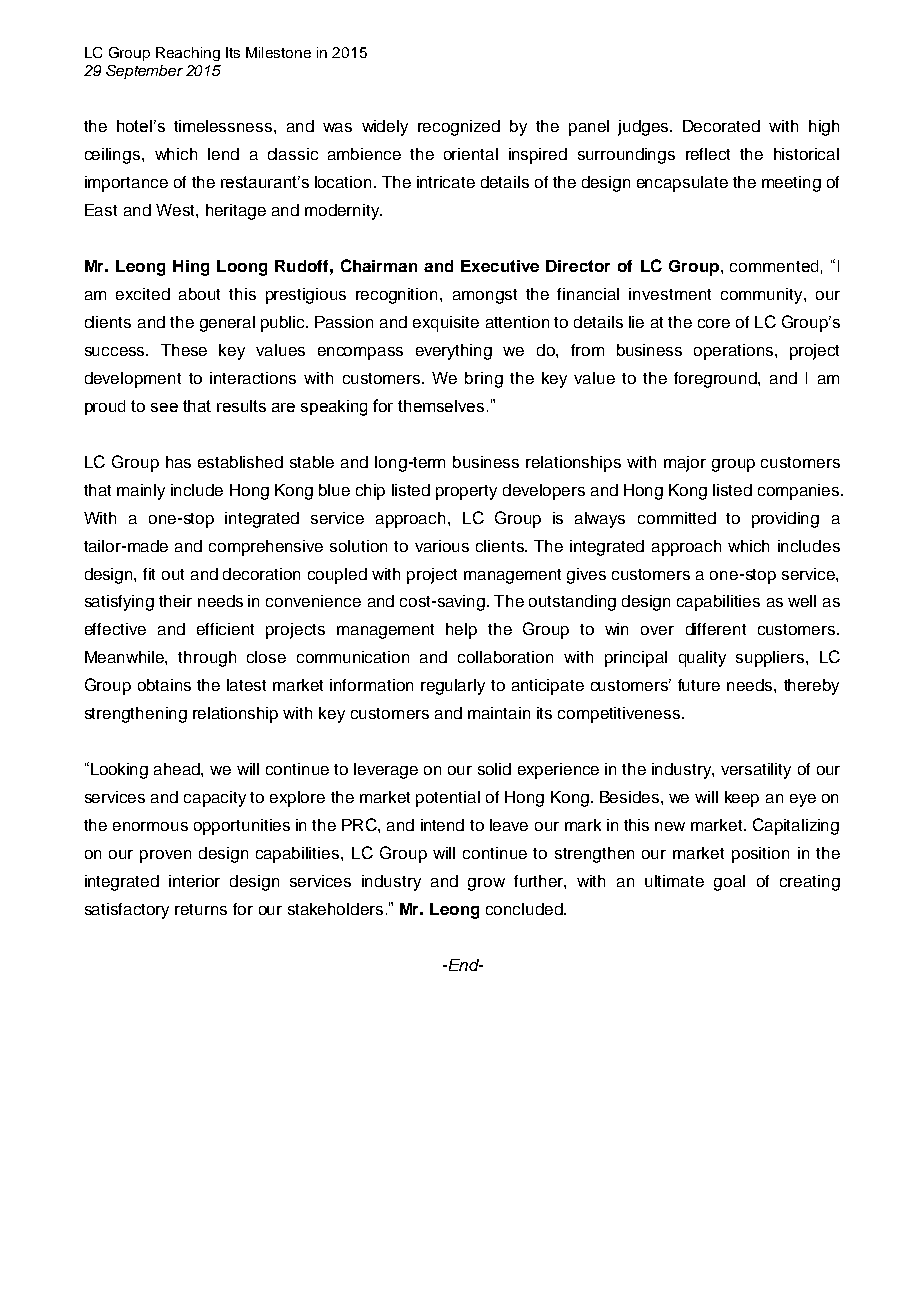 Image resolution: width=924 pixels, height=1308 pixels. I want to click on recognized, so click(459, 128).
